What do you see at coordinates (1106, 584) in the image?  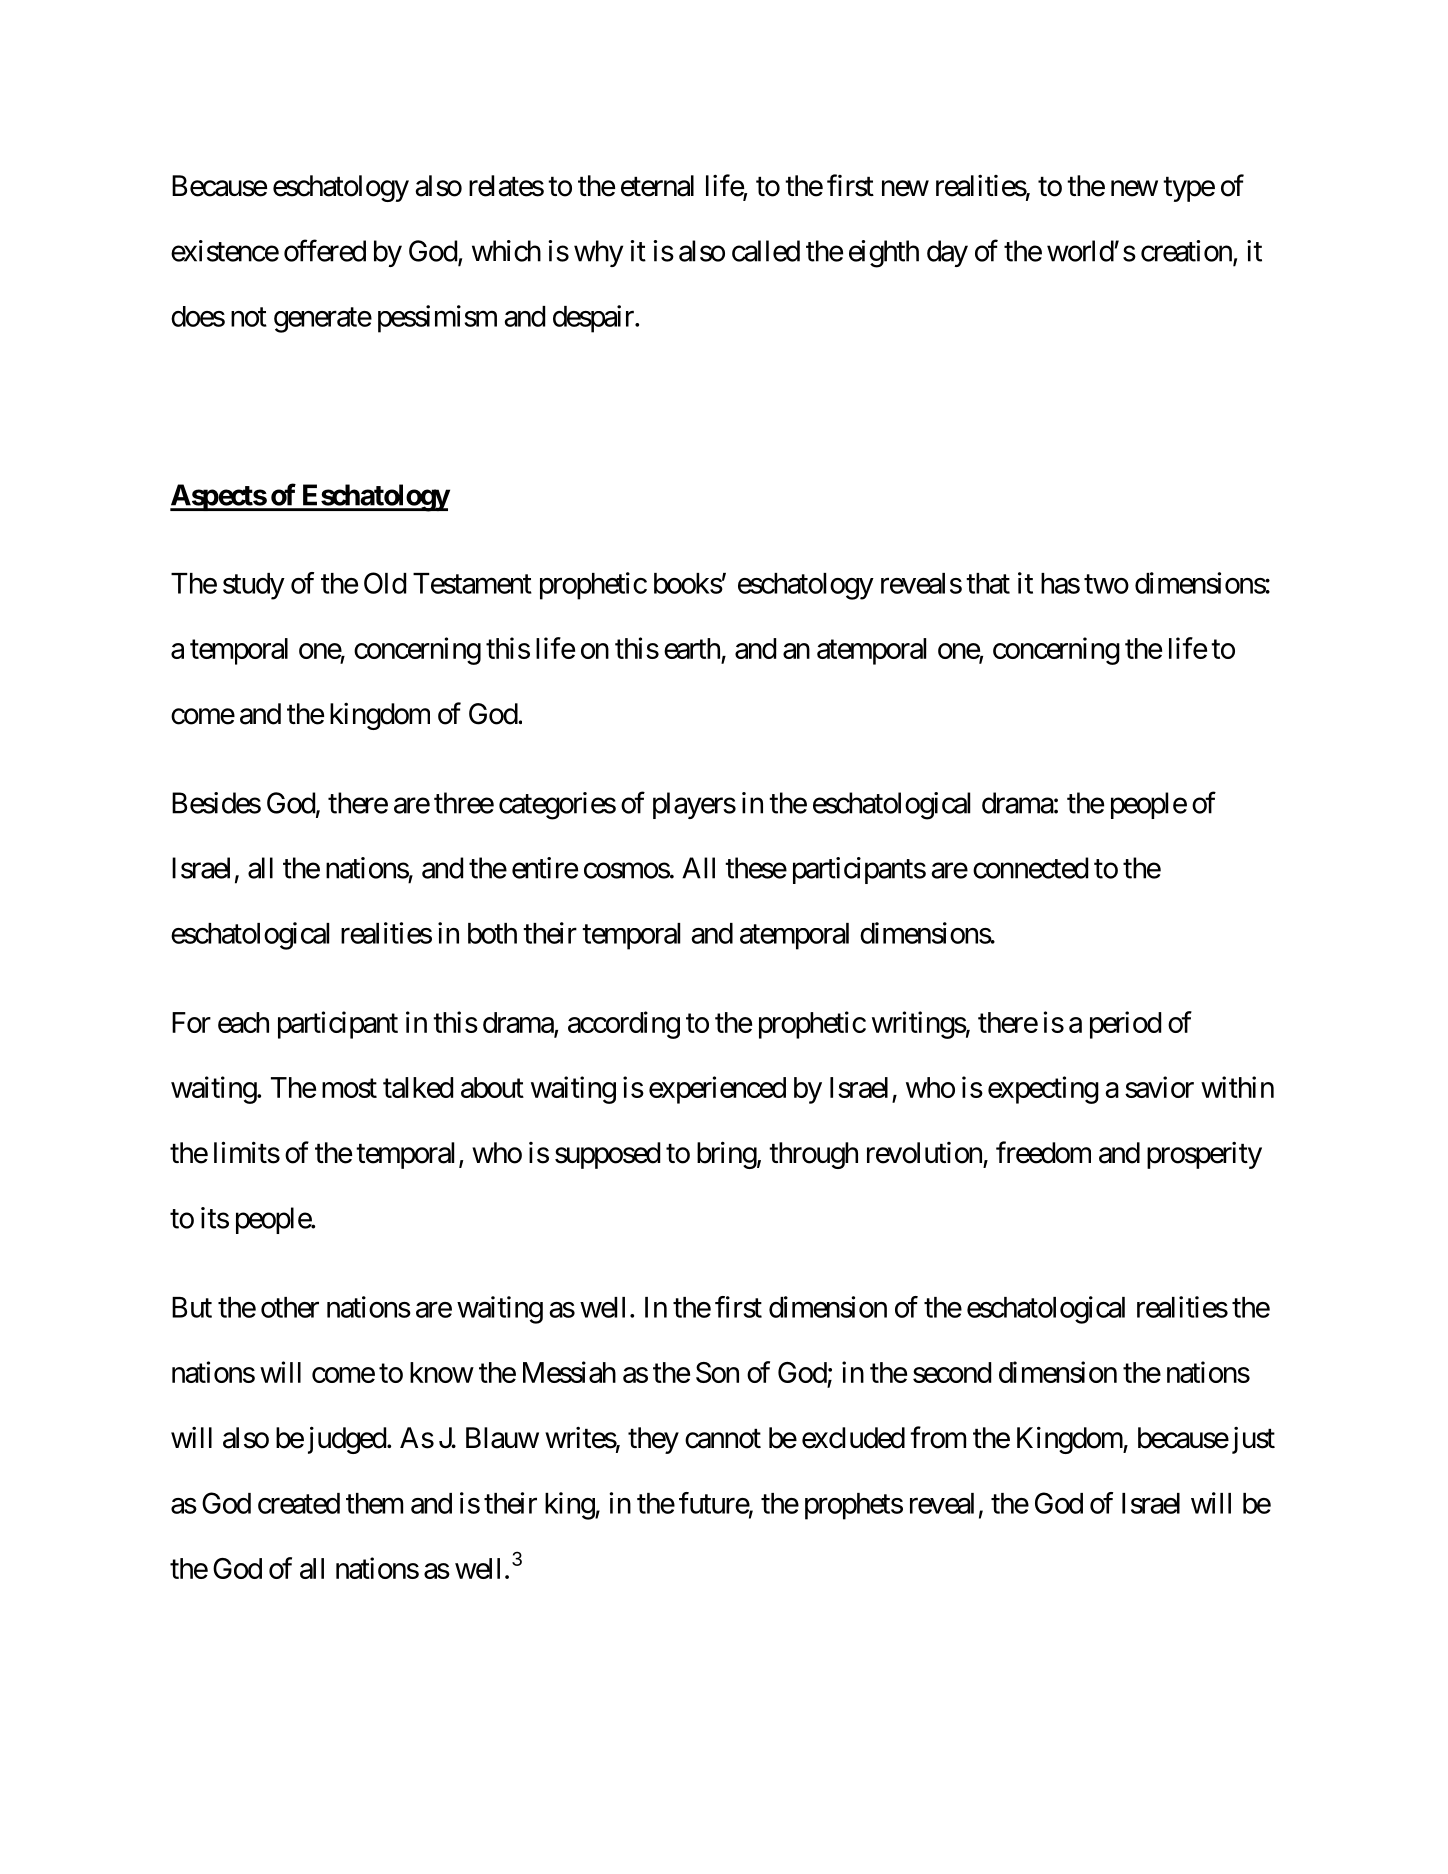 I see `two` at bounding box center [1106, 584].
